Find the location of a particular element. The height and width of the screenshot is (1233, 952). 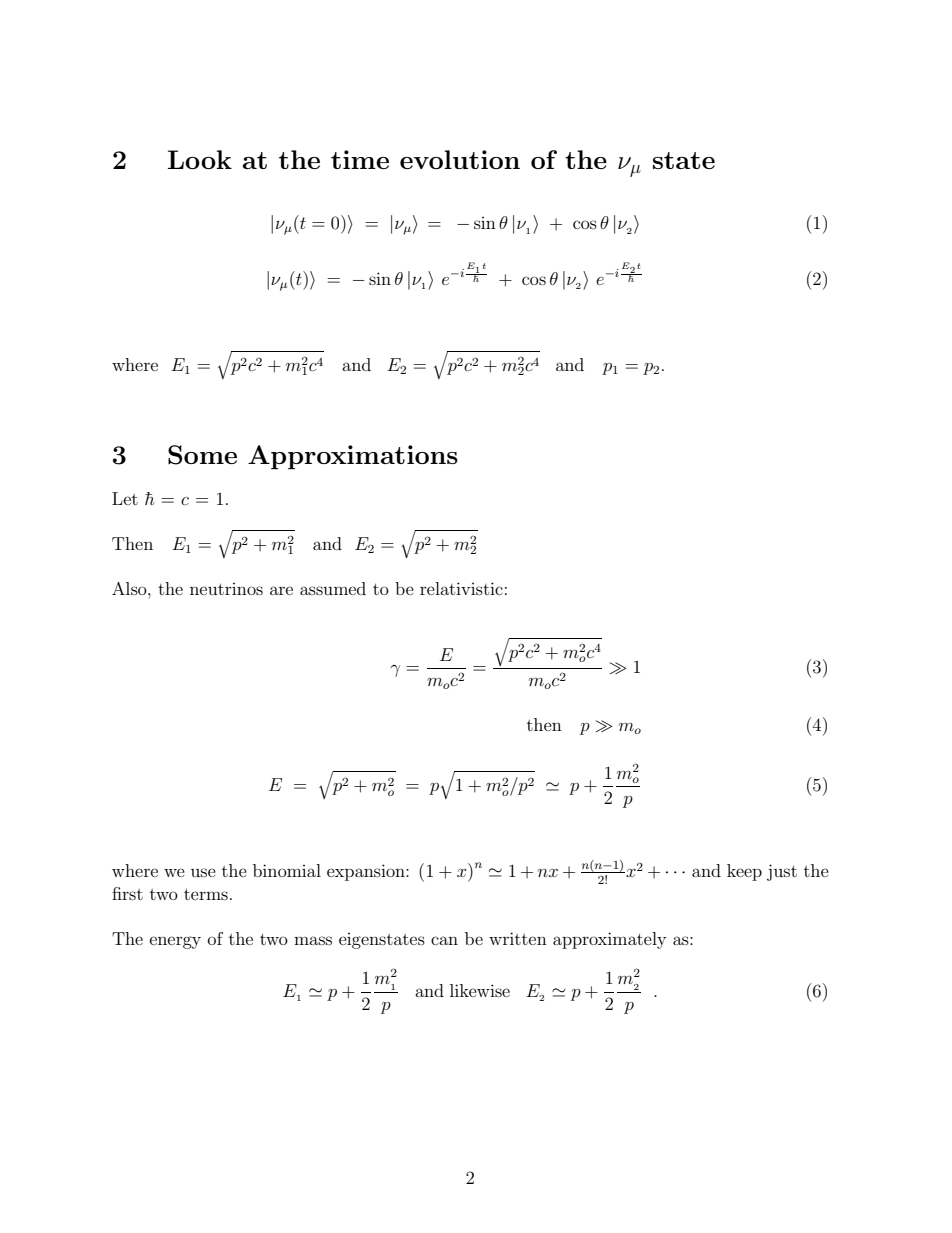

approximately is located at coordinates (609, 940).
